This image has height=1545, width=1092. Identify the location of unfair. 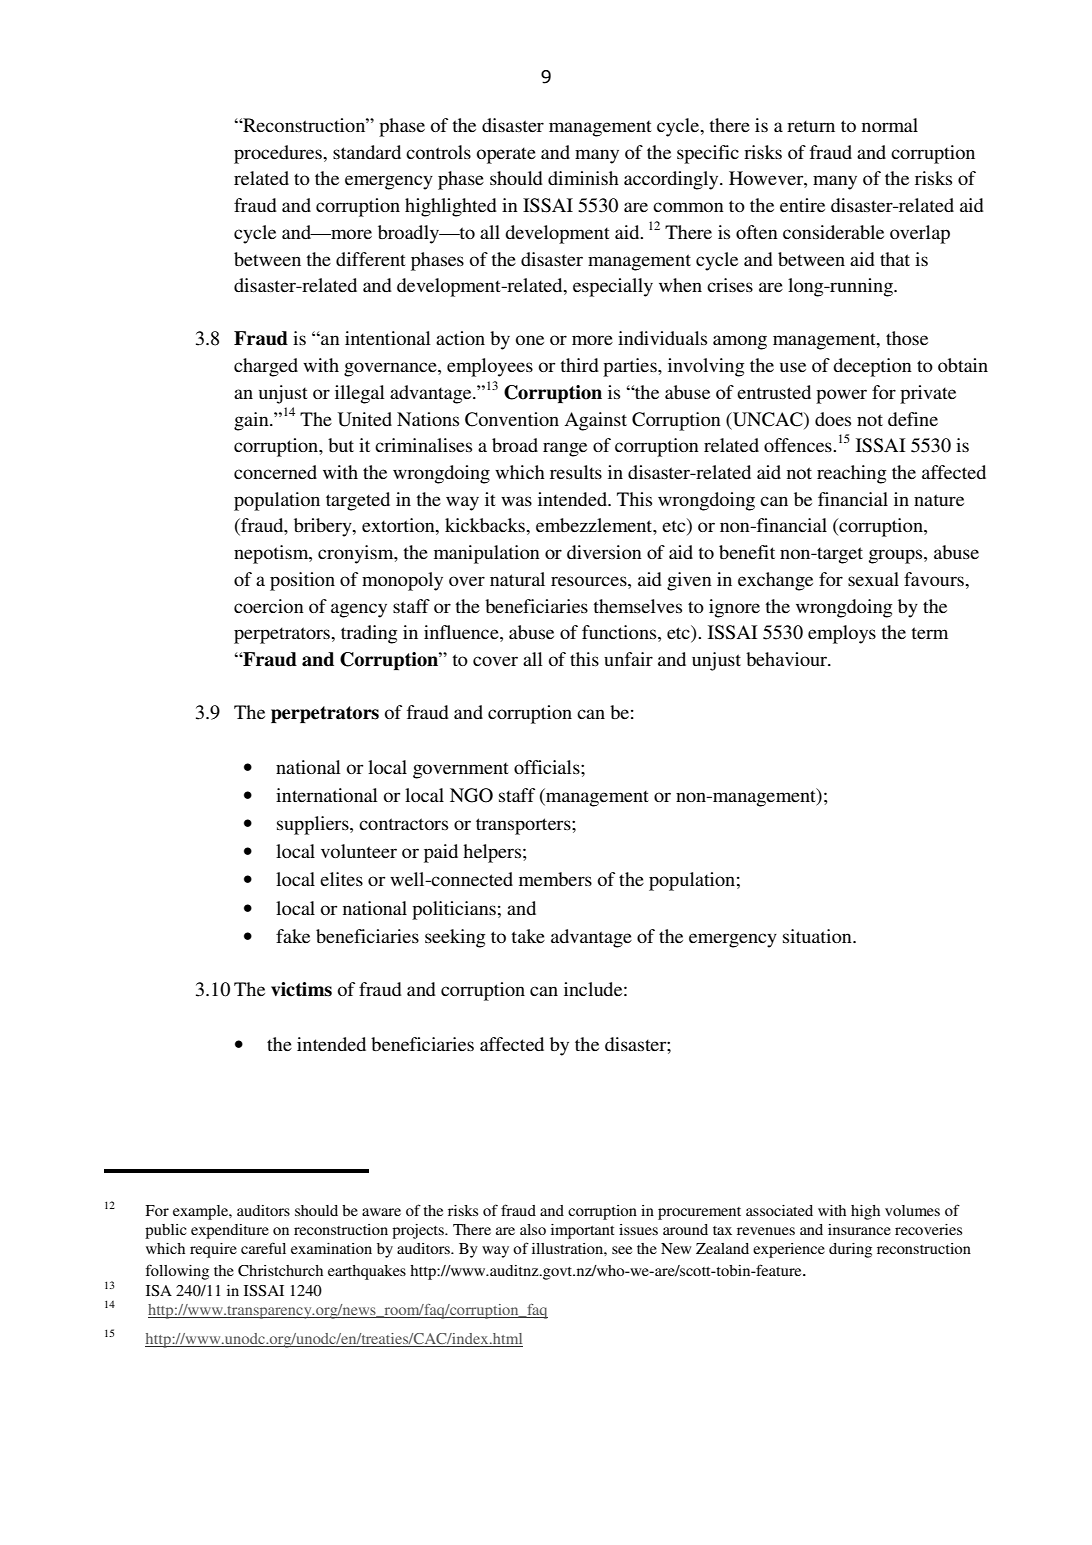
(628, 659).
